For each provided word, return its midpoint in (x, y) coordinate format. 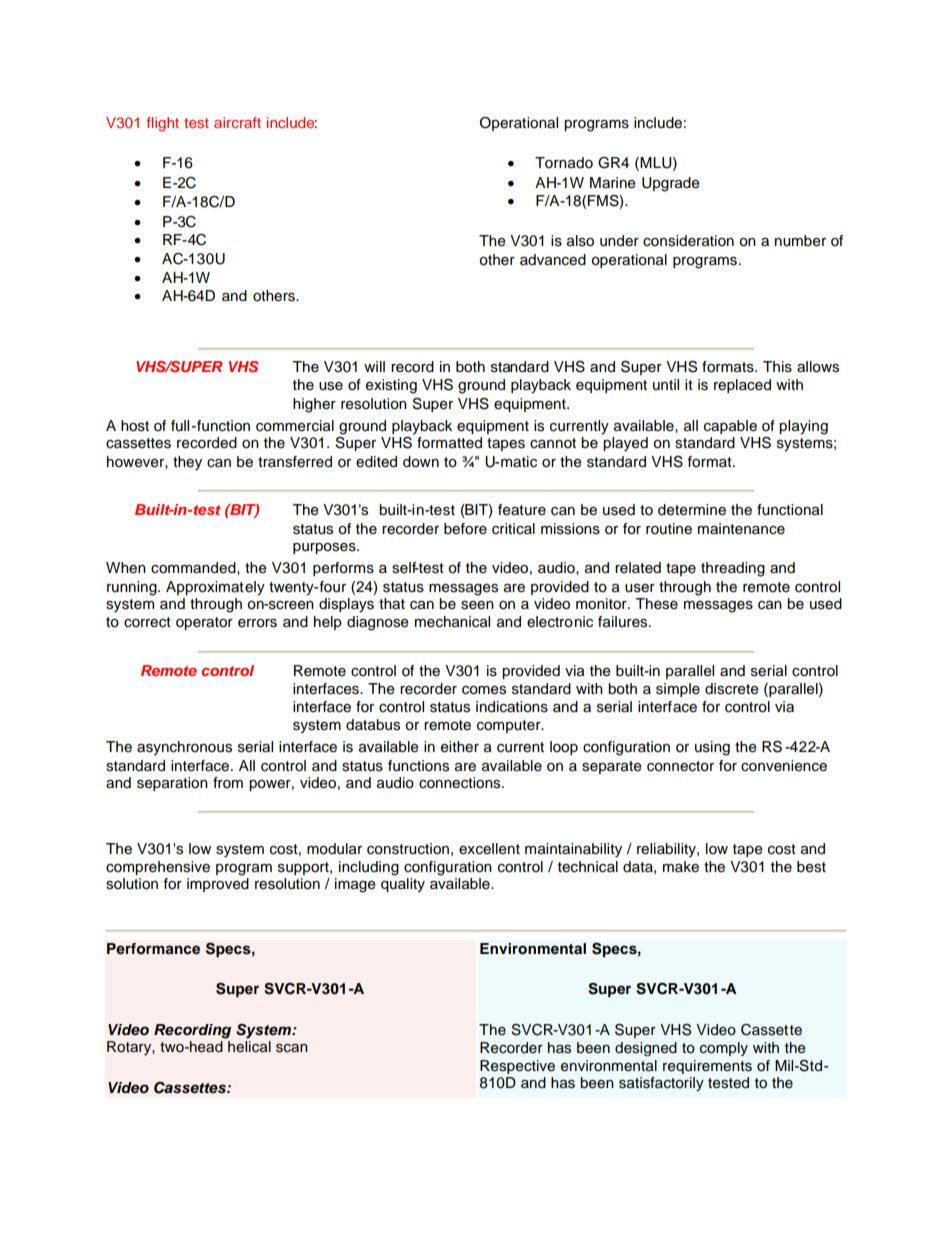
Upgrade (671, 184)
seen (477, 605)
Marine (613, 183)
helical (249, 1047)
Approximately (215, 588)
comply (724, 1049)
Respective (517, 1067)
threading (733, 569)
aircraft (237, 122)
